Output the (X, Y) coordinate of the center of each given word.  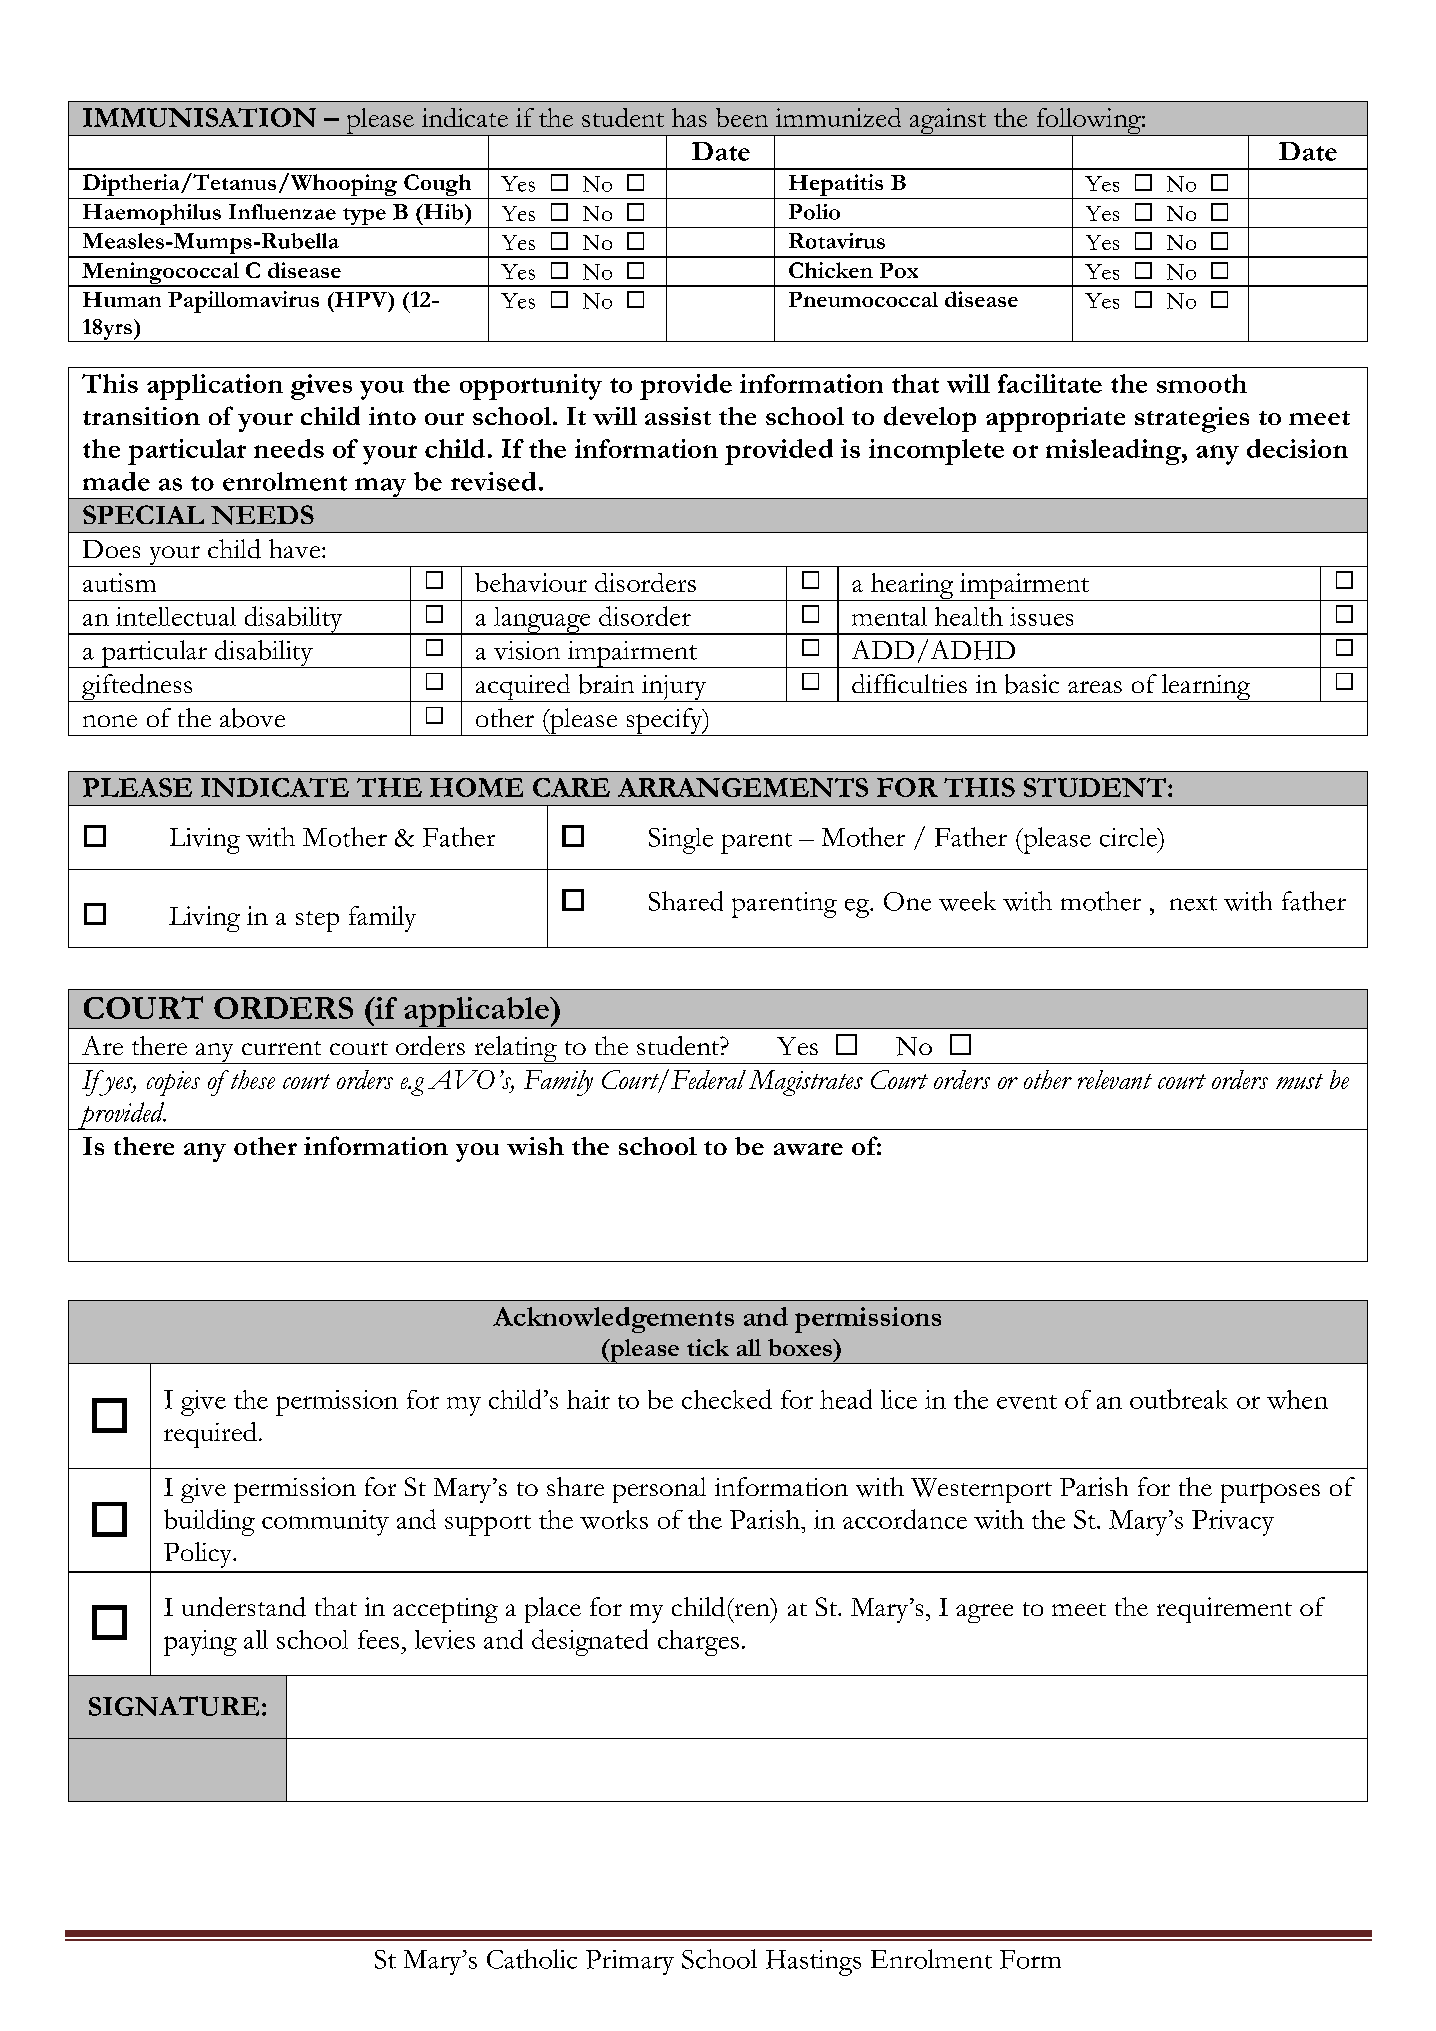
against (947, 122)
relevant (1115, 1079)
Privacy (1233, 1523)
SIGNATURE (174, 1706)
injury (674, 688)
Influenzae (282, 212)
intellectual (176, 616)
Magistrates (806, 1083)
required (210, 1435)
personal (659, 1490)
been (742, 117)
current (281, 1048)
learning (1206, 688)
